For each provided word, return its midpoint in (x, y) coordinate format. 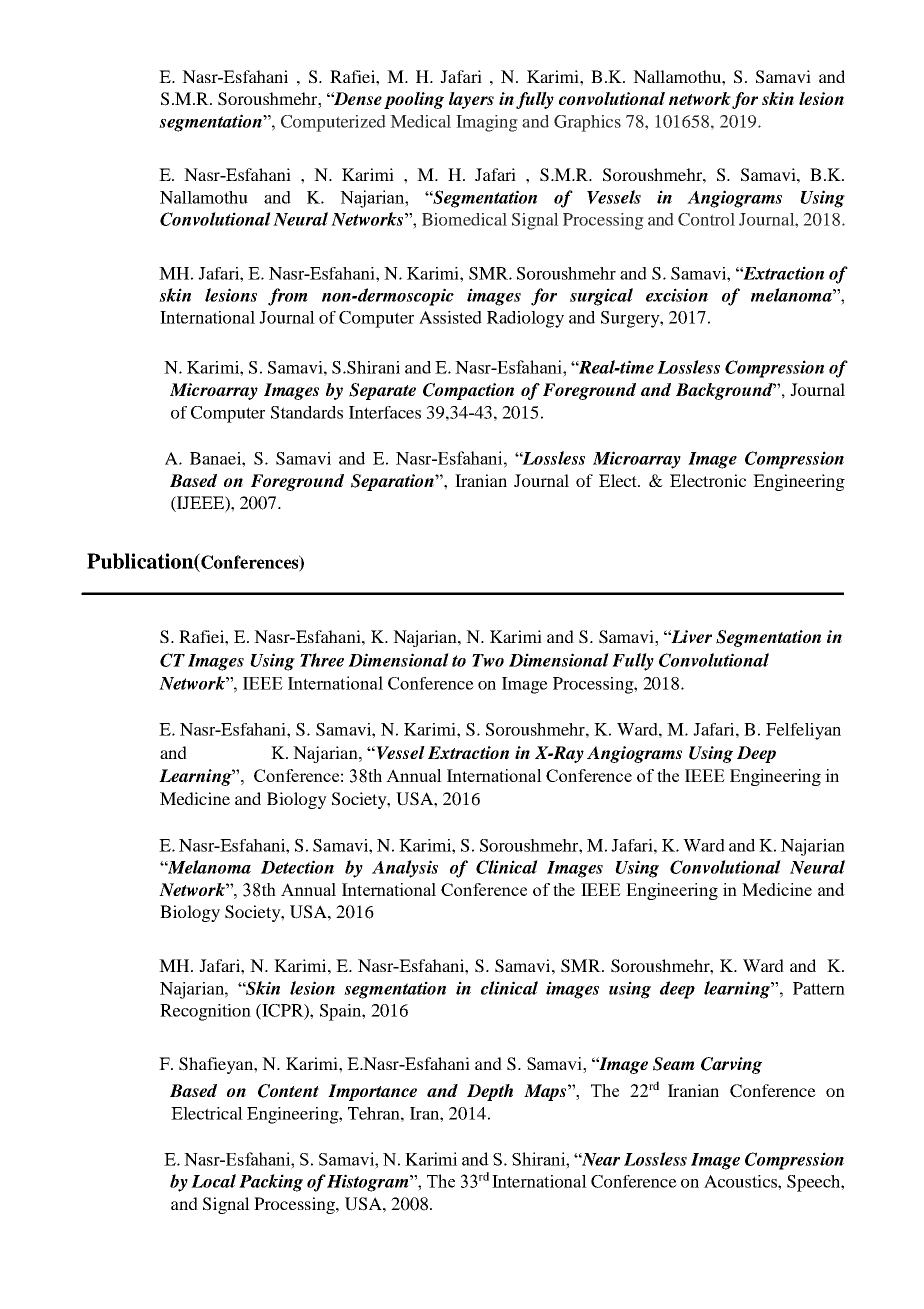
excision (677, 295)
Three (322, 660)
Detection (297, 867)
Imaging (487, 123)
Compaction (468, 391)
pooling (414, 100)
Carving (731, 1065)
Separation (393, 482)
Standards (307, 412)
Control (706, 219)
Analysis (405, 869)
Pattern (819, 988)
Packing (271, 1183)
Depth (490, 1092)
